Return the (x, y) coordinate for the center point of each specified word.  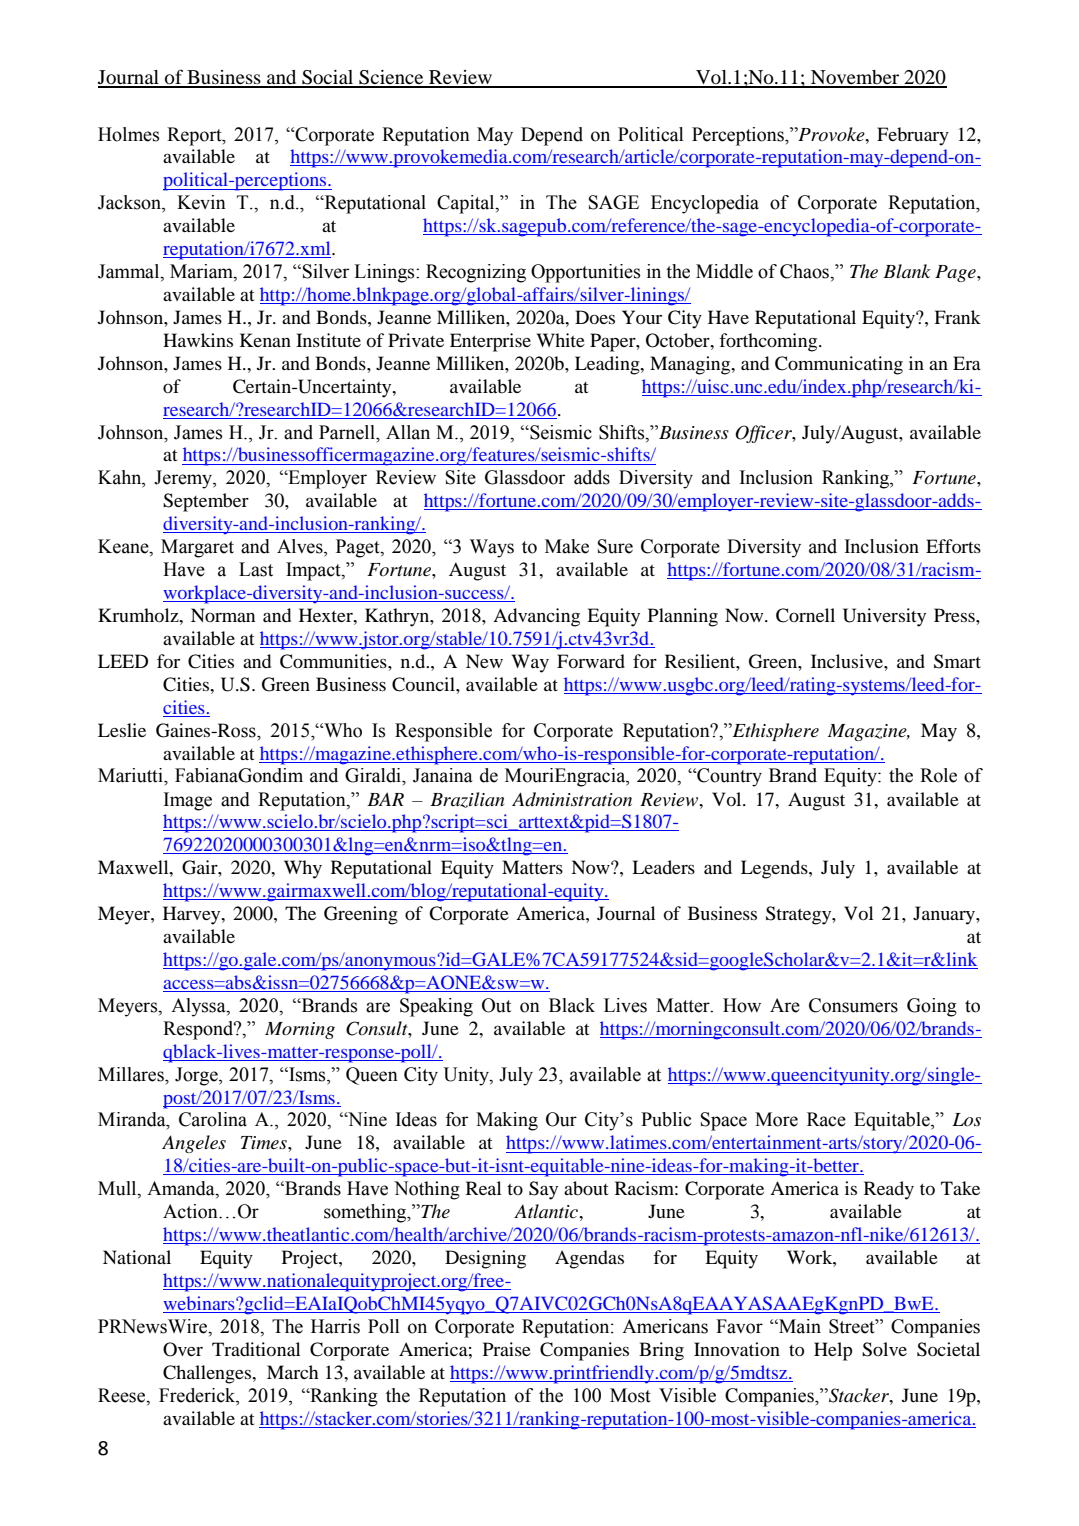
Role (938, 775)
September (206, 502)
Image (188, 801)
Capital (467, 204)
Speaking (436, 1007)
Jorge (197, 1076)
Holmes (128, 134)
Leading (608, 365)
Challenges (208, 1374)
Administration (572, 799)
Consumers (853, 1005)
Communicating (839, 365)
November (855, 78)
